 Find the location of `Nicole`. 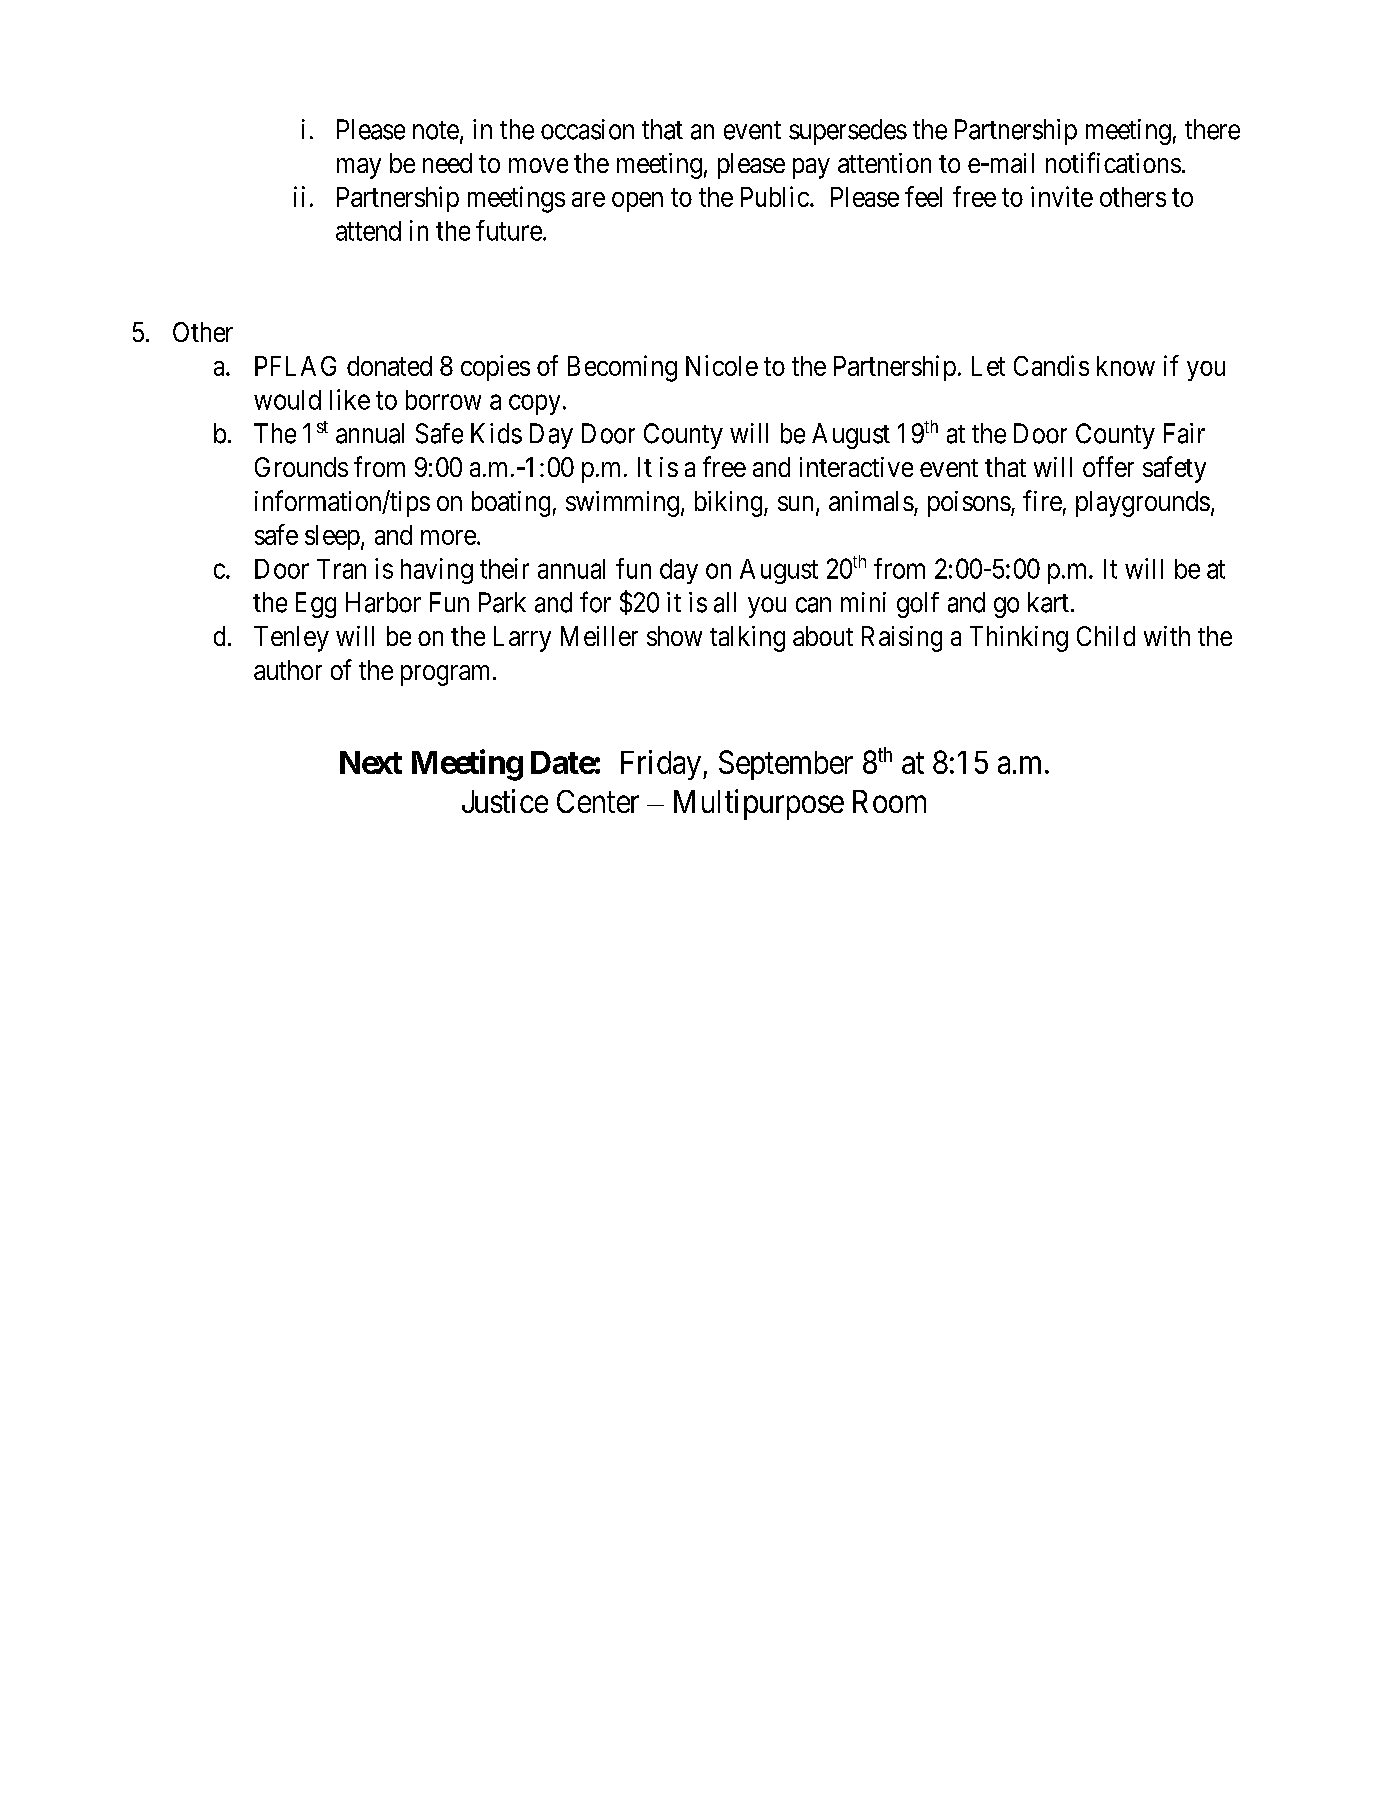

Nicole is located at coordinates (722, 365).
